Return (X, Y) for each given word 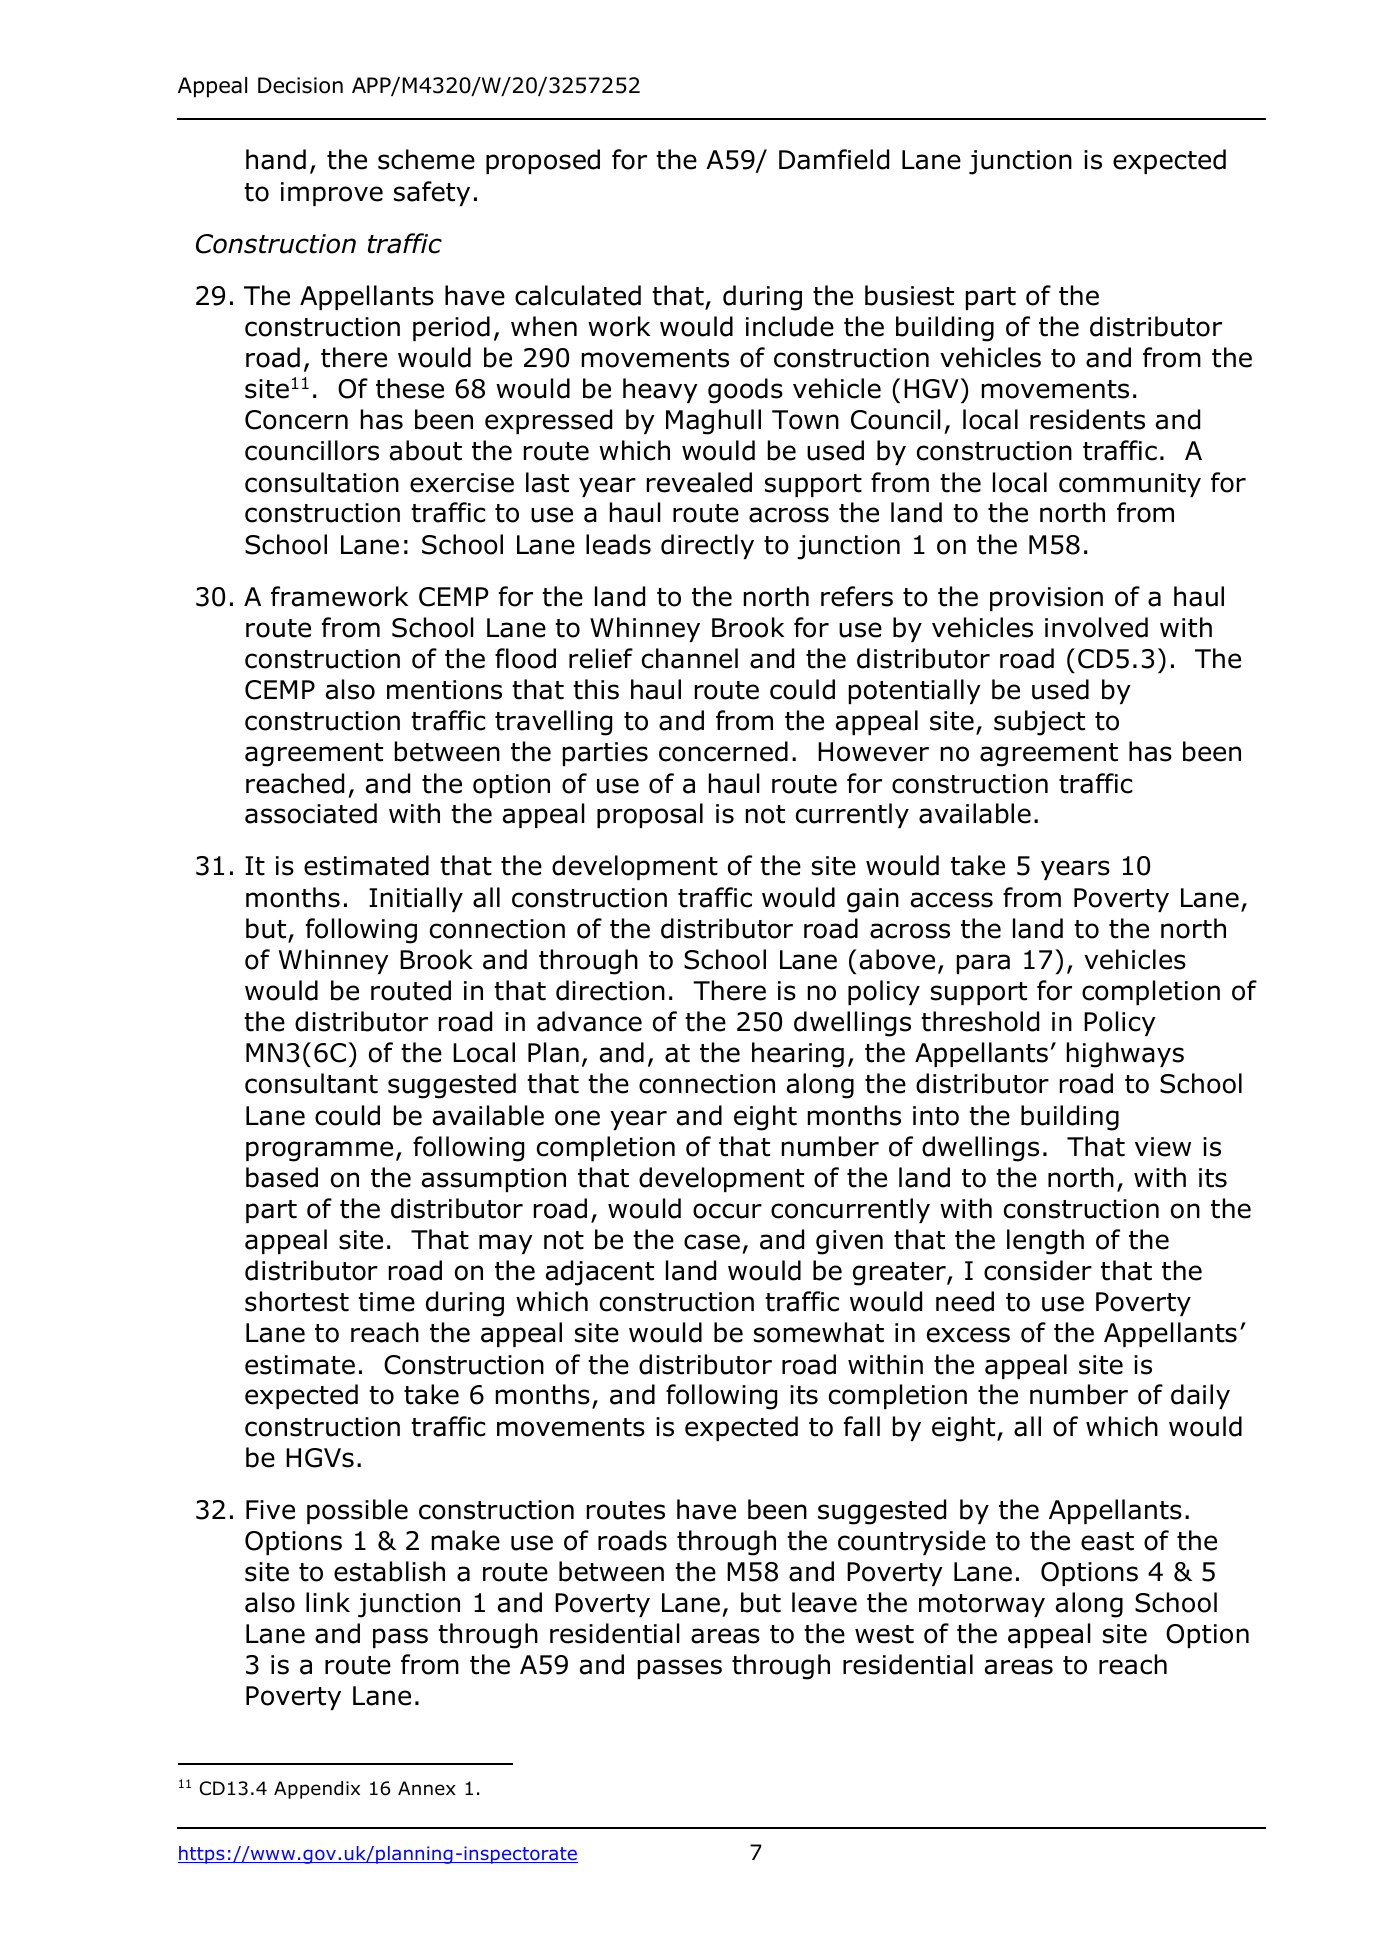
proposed (543, 161)
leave (824, 1602)
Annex (427, 1788)
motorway (982, 1605)
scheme (426, 159)
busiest (909, 295)
